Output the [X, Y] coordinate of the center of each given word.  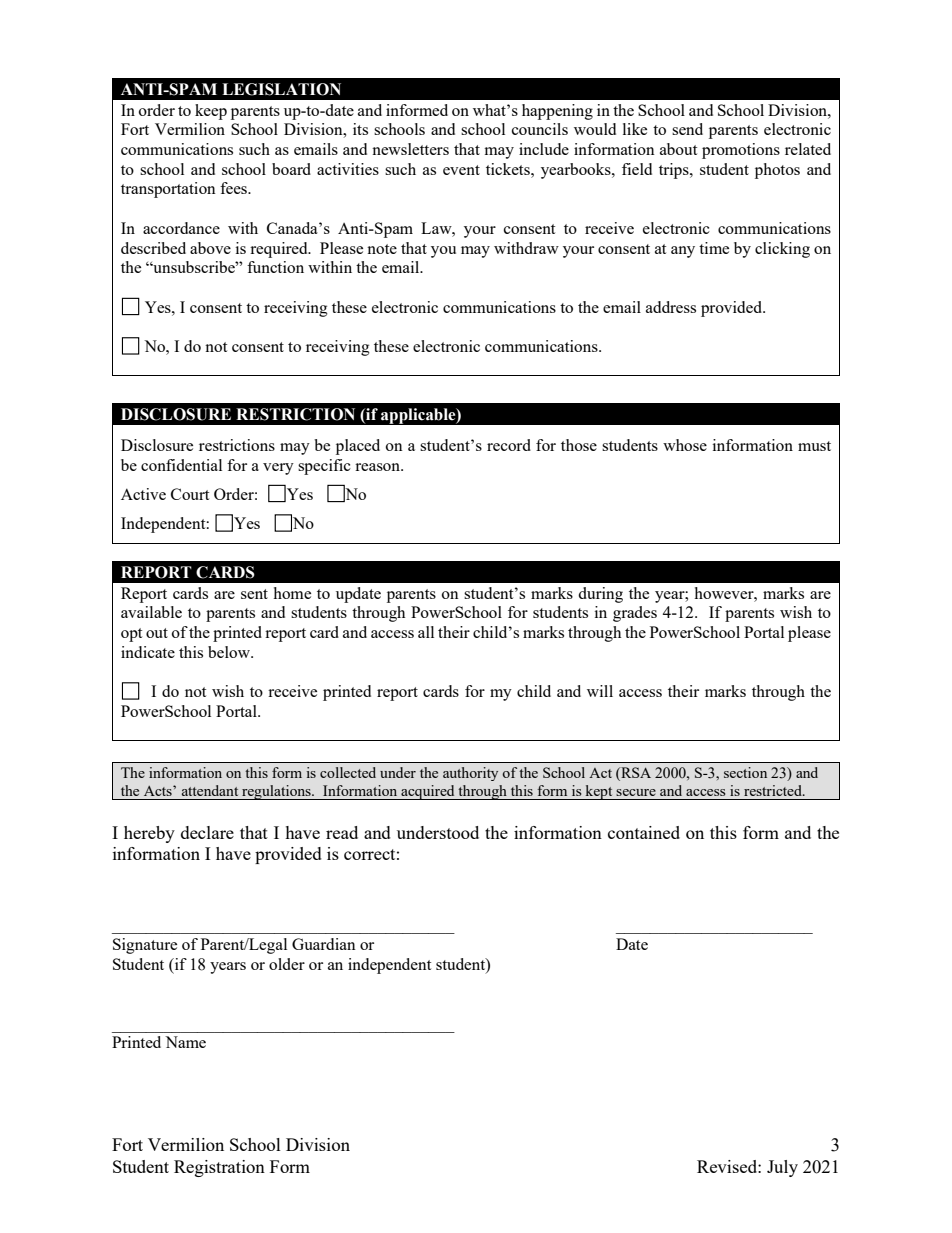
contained [644, 832]
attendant [210, 790]
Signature [145, 946]
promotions [741, 151]
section [745, 772]
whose [685, 445]
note [382, 249]
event [461, 170]
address [671, 307]
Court [190, 494]
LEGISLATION [281, 89]
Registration [219, 1168]
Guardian [324, 944]
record [509, 445]
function [275, 267]
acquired [428, 792]
